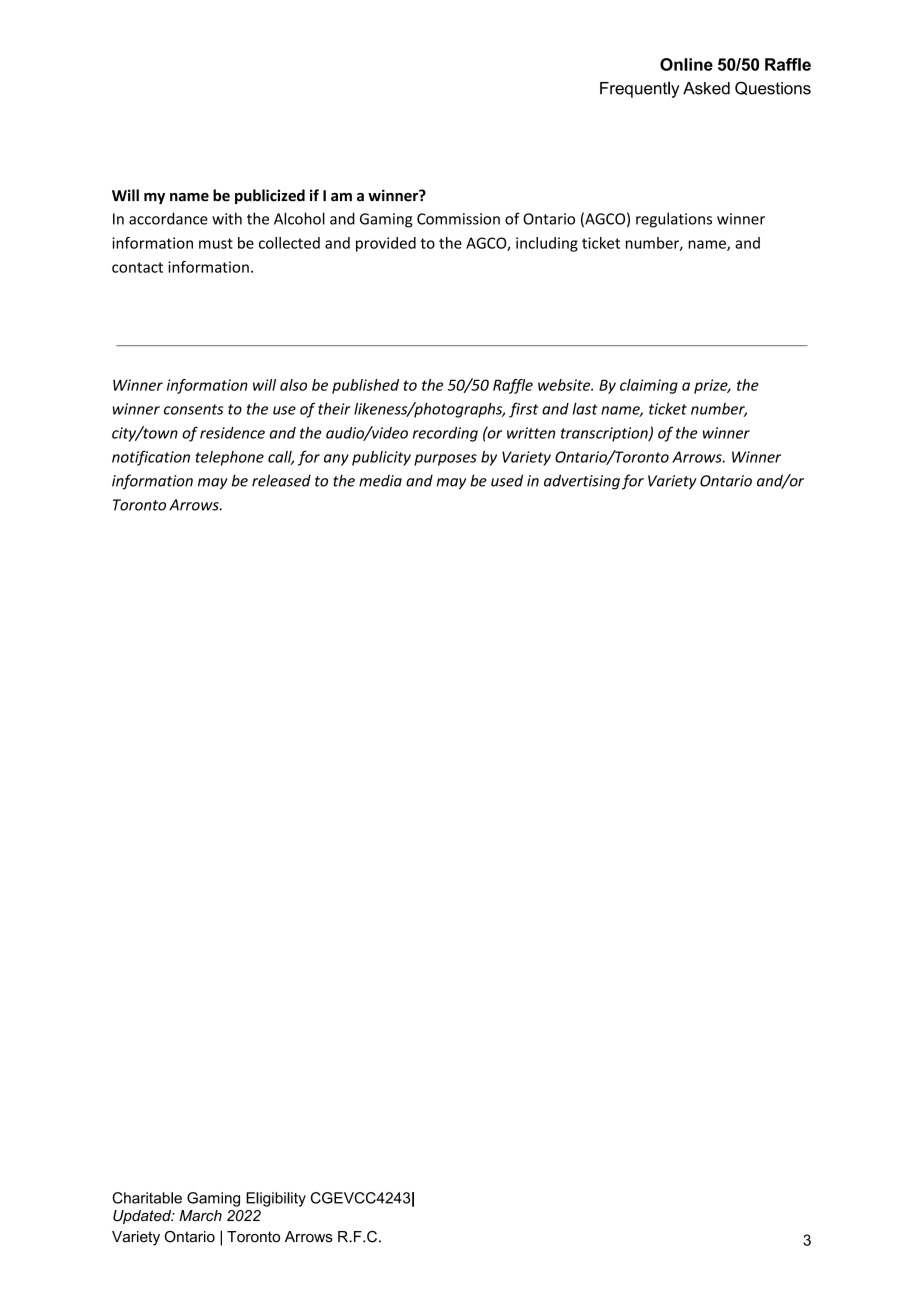 The image size is (924, 1308). I want to click on Eligibility, so click(276, 1199).
